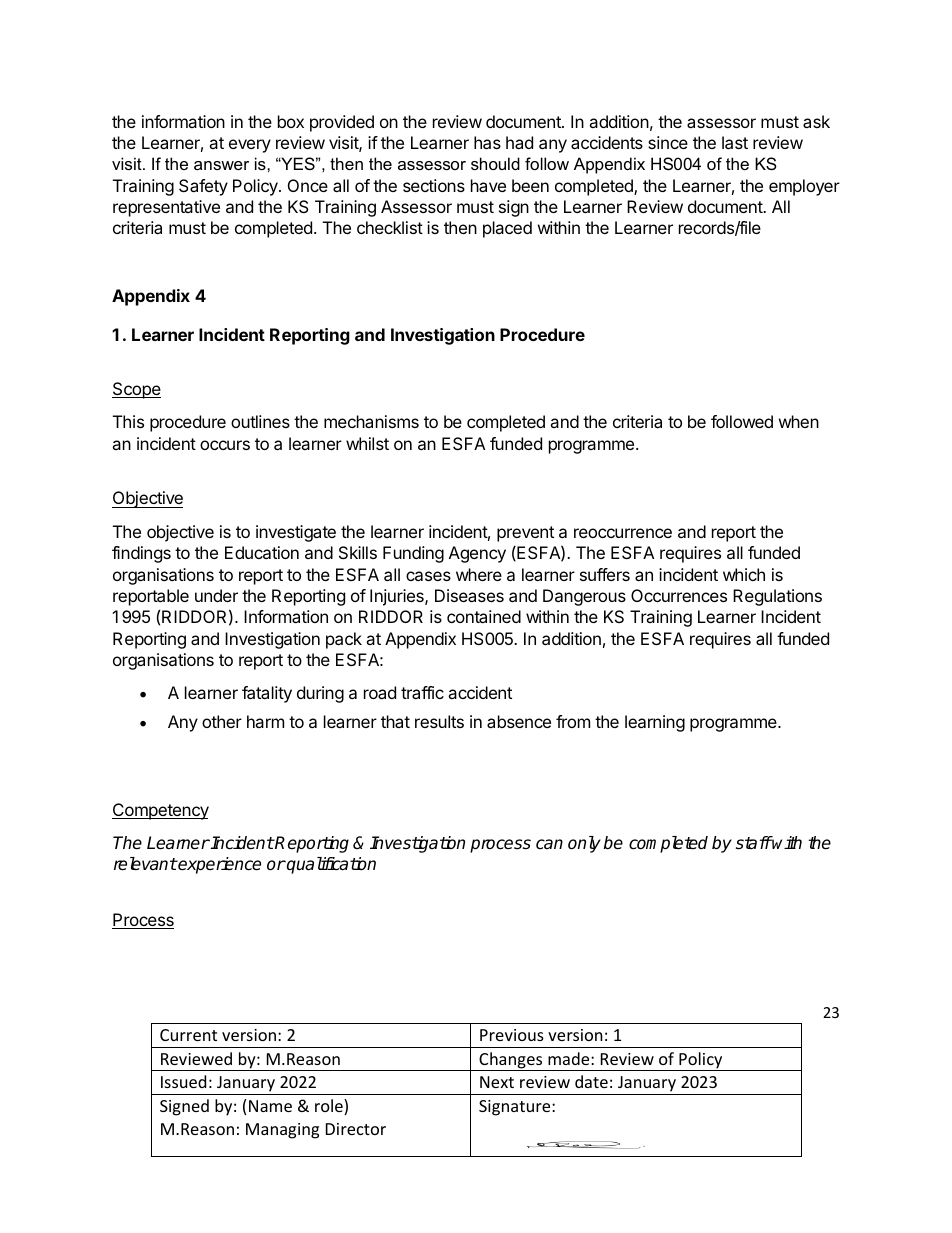 Image resolution: width=952 pixels, height=1233 pixels. Describe the element at coordinates (219, 865) in the screenshot. I see `experience` at that location.
